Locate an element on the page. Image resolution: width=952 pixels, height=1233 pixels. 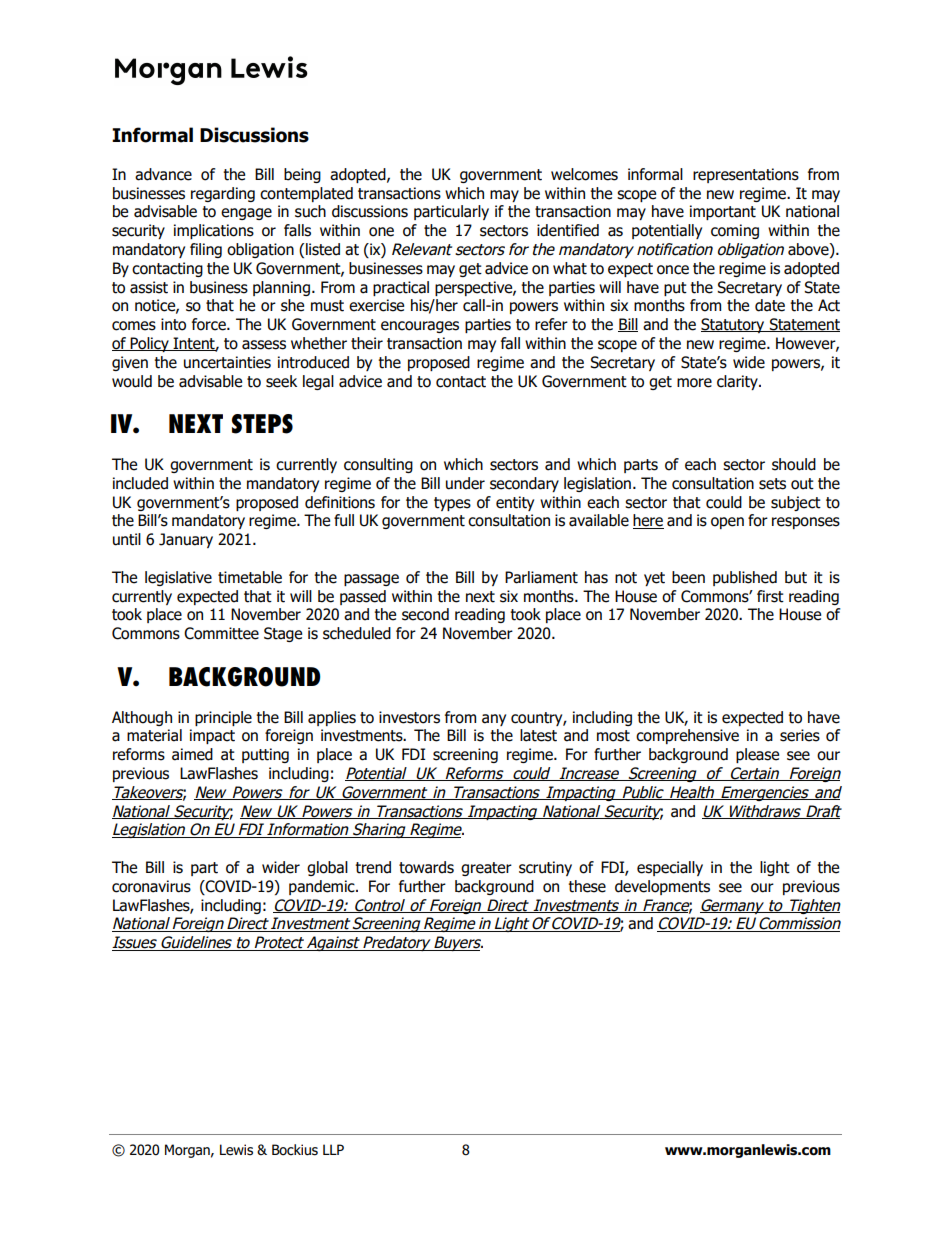
developments is located at coordinates (662, 887).
